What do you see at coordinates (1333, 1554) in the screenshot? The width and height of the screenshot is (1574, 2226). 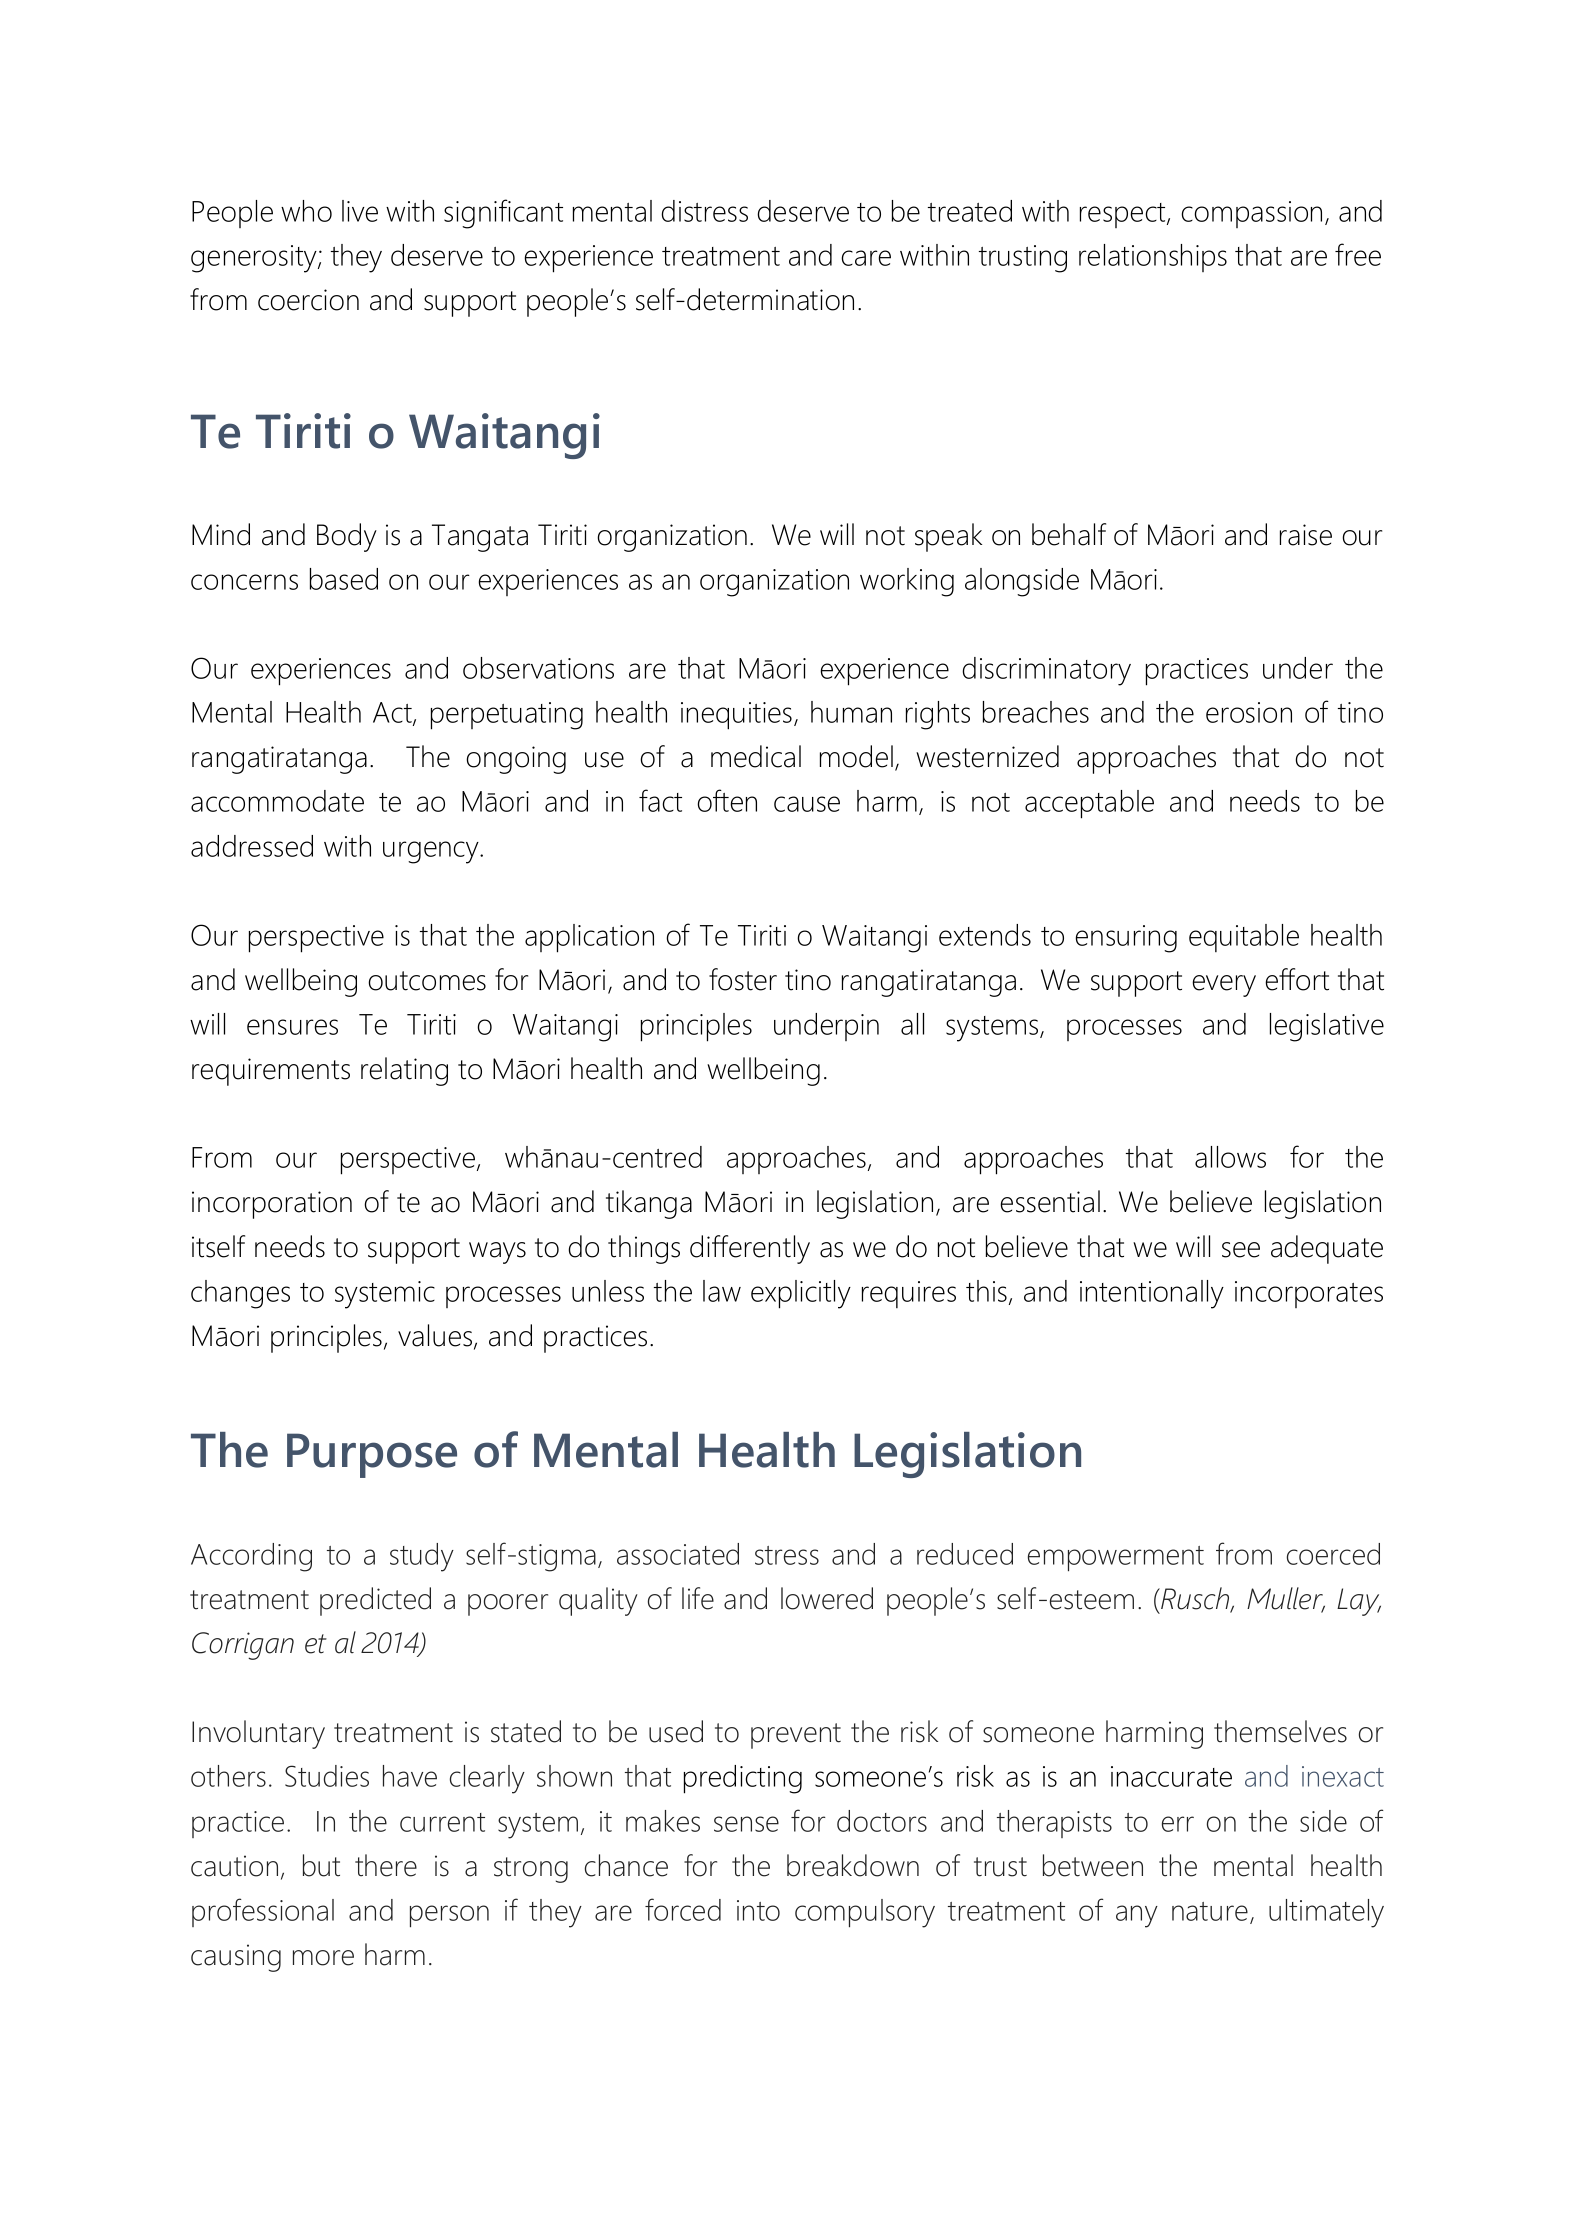 I see `coerced` at bounding box center [1333, 1554].
